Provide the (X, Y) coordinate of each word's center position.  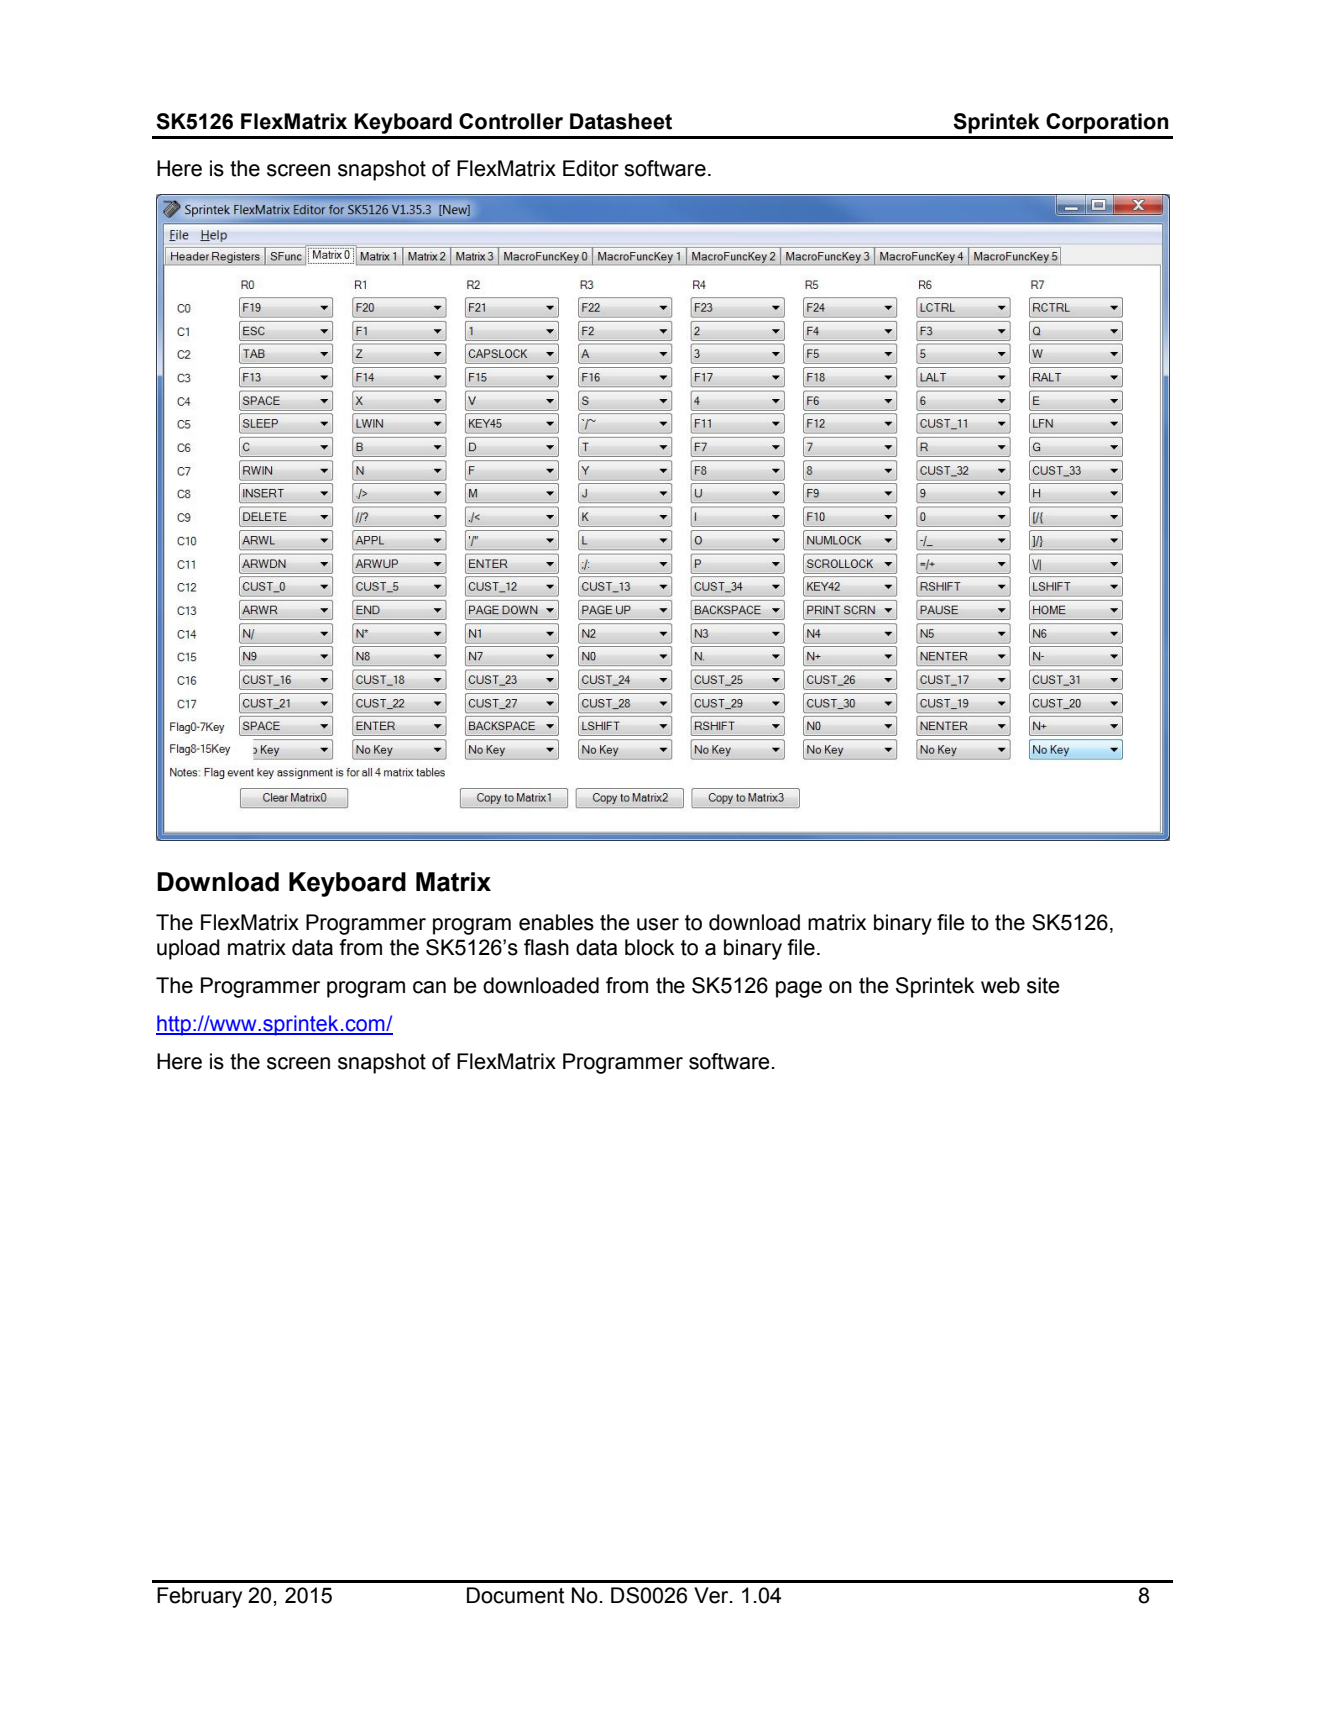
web (1000, 985)
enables (556, 922)
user (658, 924)
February (199, 1597)
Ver (712, 1595)
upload (188, 949)
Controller (511, 121)
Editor (591, 168)
